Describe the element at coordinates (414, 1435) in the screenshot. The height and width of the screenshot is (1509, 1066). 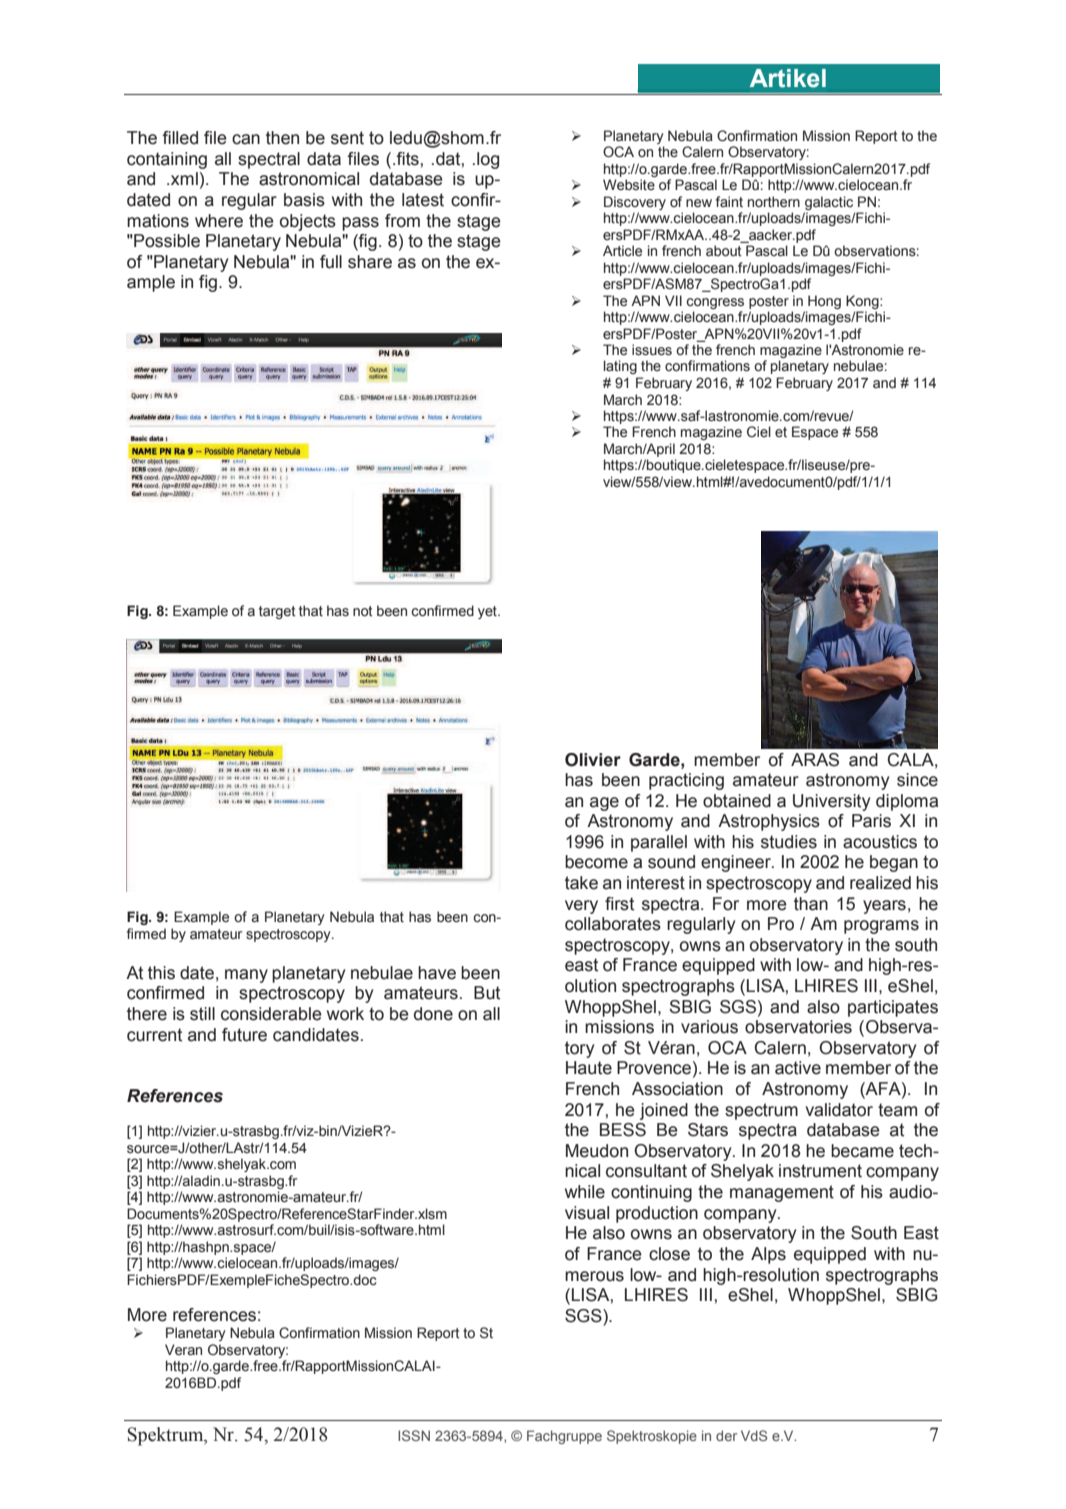
I see `ISSN` at that location.
